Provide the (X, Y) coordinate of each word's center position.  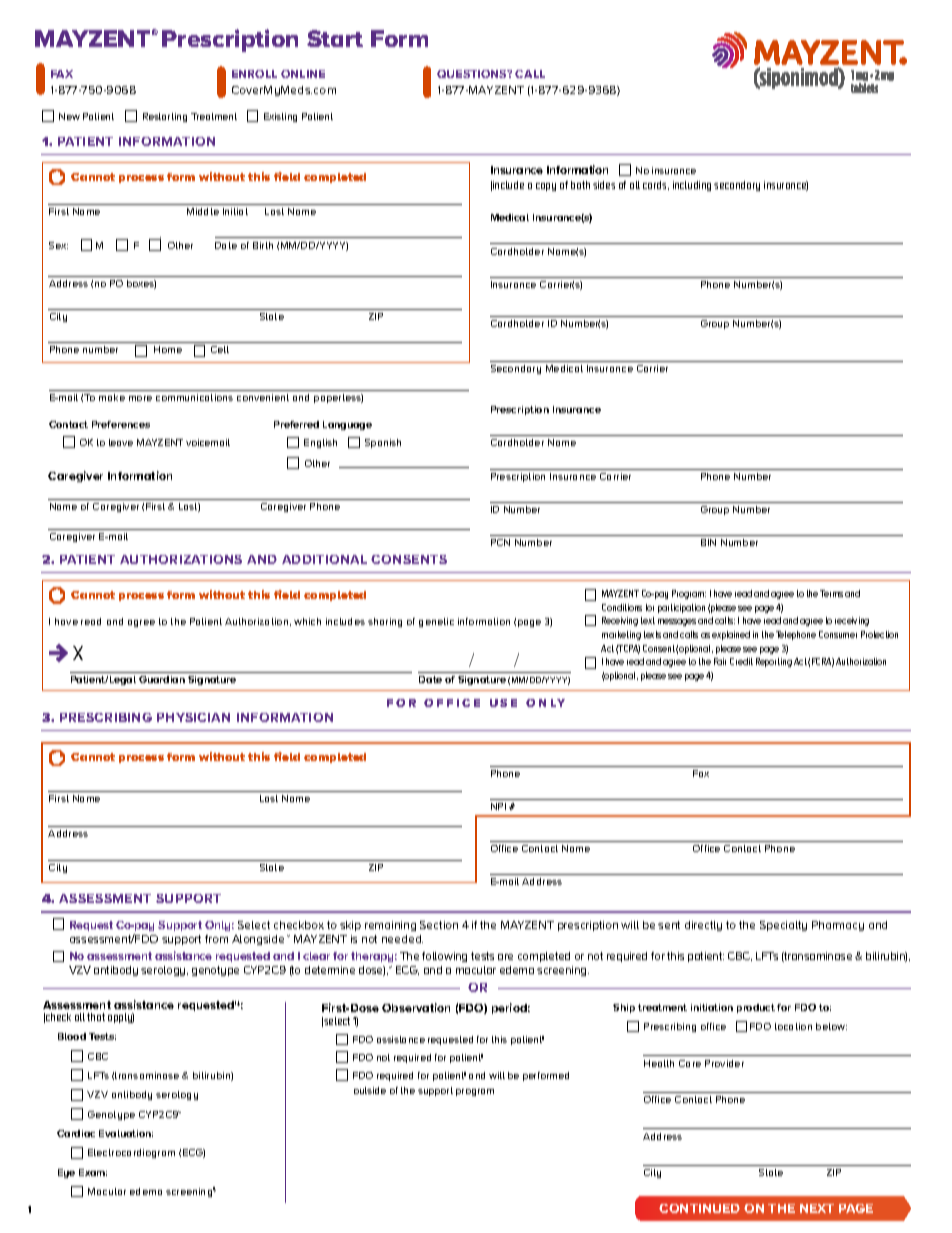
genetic (436, 622)
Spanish (383, 443)
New (69, 116)
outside (370, 1090)
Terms (831, 593)
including (692, 186)
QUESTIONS (473, 74)
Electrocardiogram (131, 1153)
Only (219, 926)
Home (168, 349)
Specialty (783, 926)
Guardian (162, 679)
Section (439, 925)
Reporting (774, 662)
